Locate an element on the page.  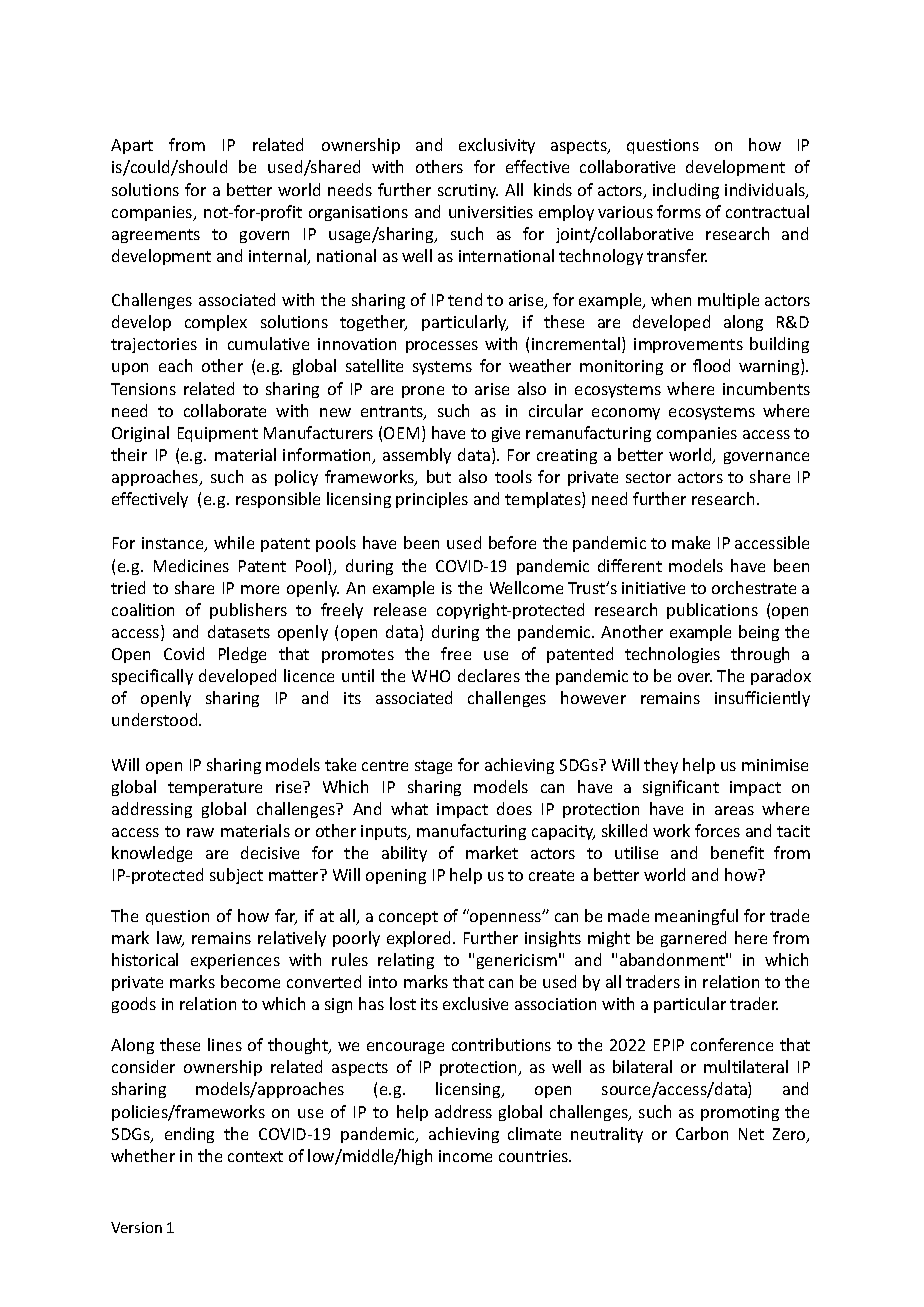
Carbon is located at coordinates (702, 1133).
